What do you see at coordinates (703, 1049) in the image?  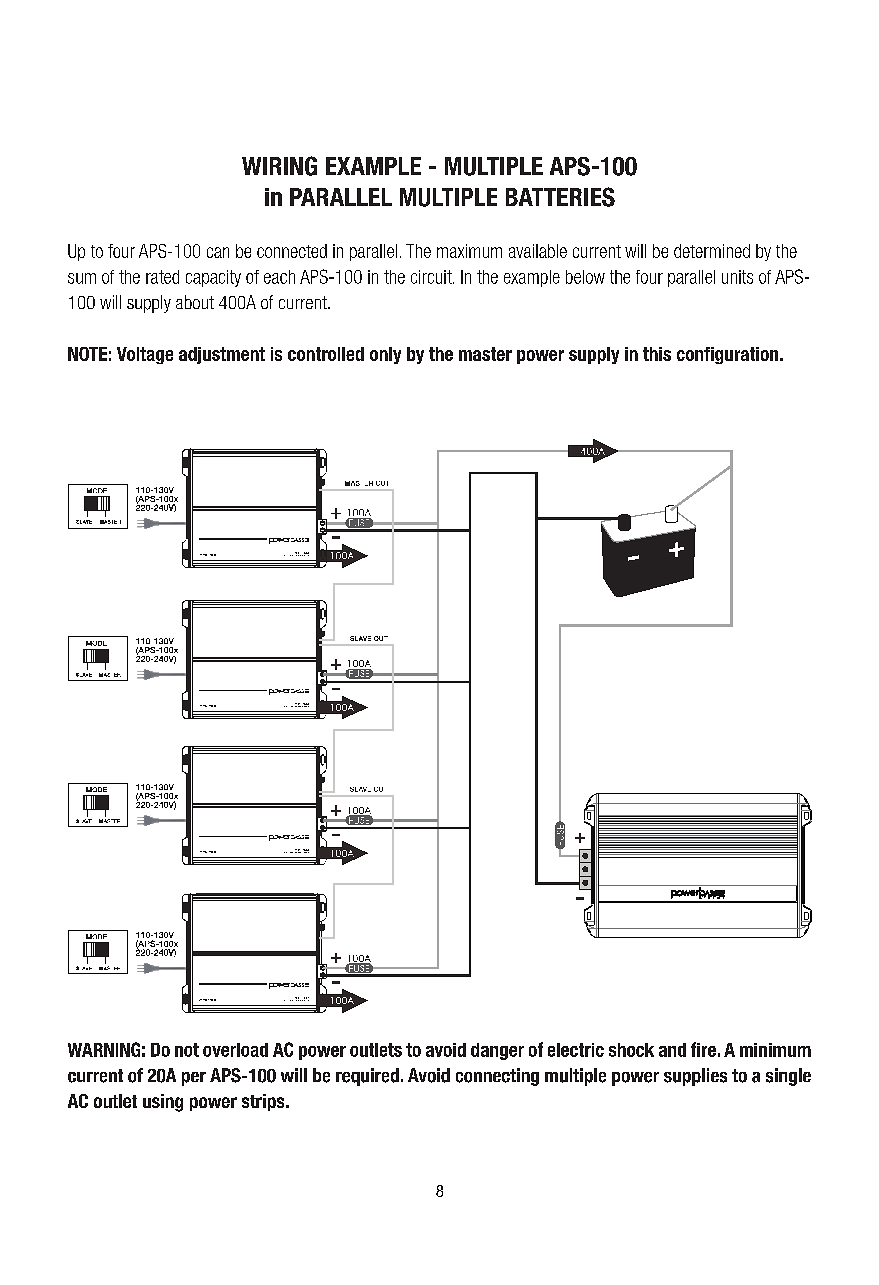 I see `fire` at bounding box center [703, 1049].
